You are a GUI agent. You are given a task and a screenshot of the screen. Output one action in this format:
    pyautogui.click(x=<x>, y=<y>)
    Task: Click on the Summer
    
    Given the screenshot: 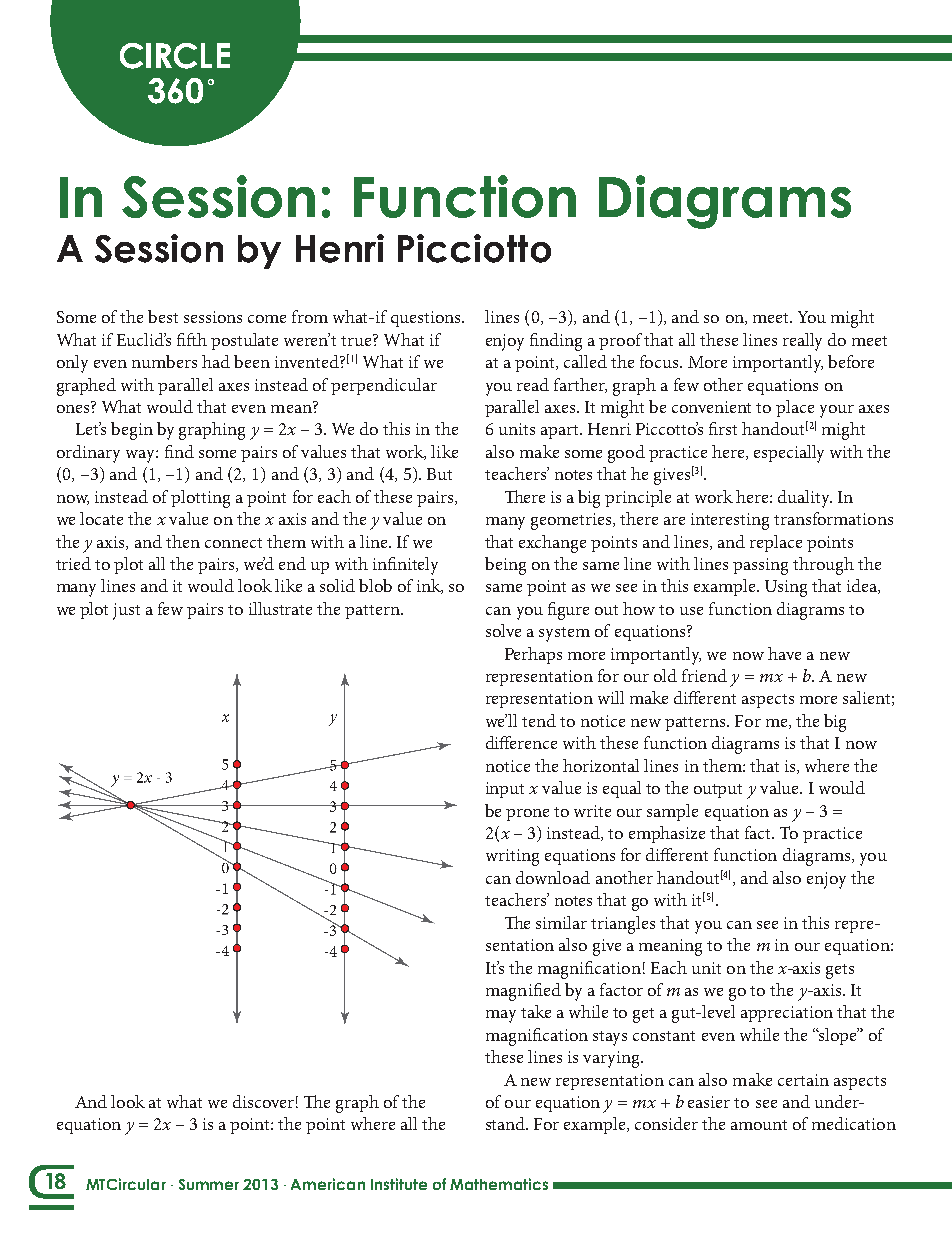 What is the action you would take?
    pyautogui.click(x=209, y=1184)
